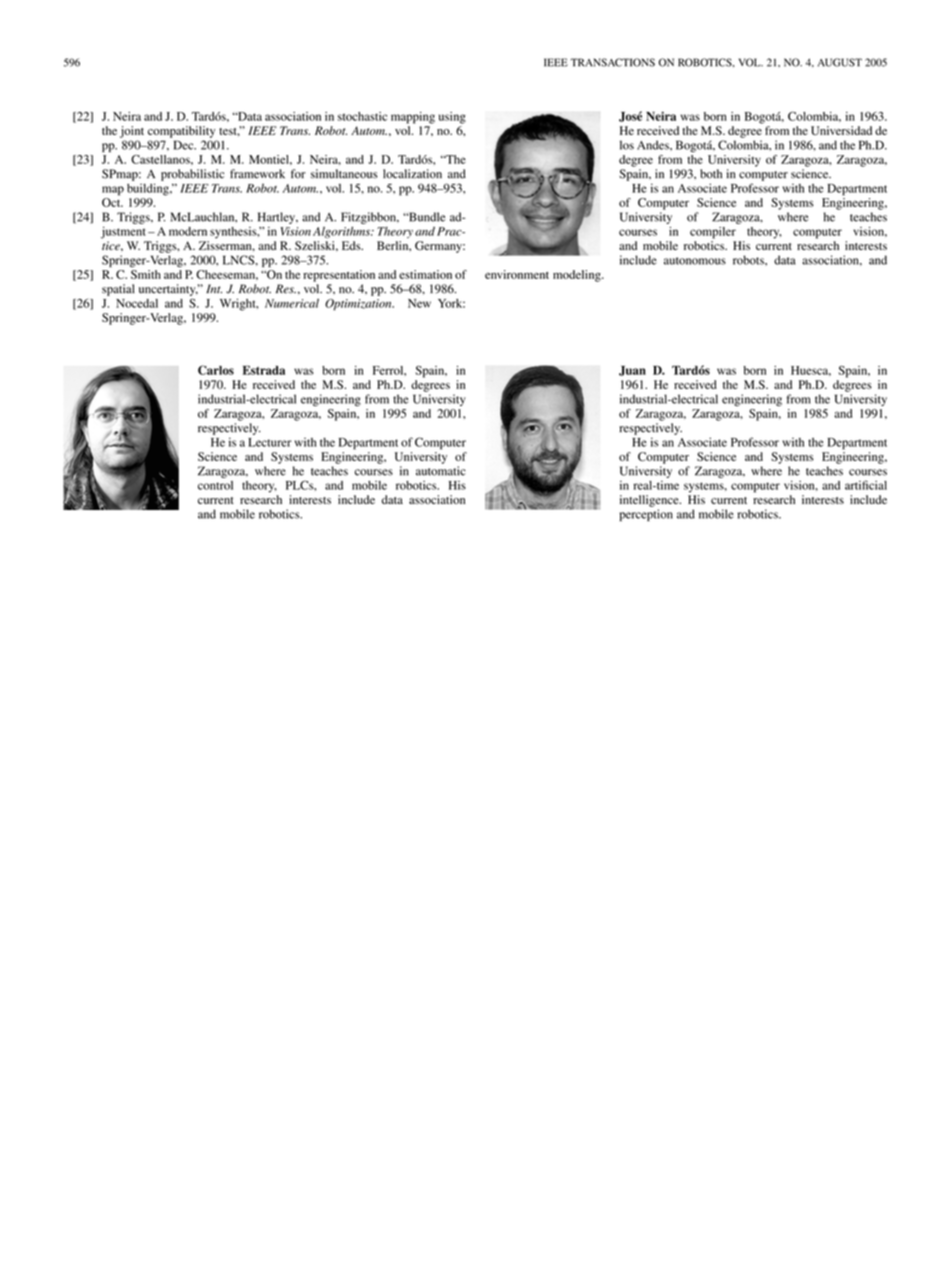 The width and height of the screenshot is (952, 1270). I want to click on artificial, so click(866, 485).
